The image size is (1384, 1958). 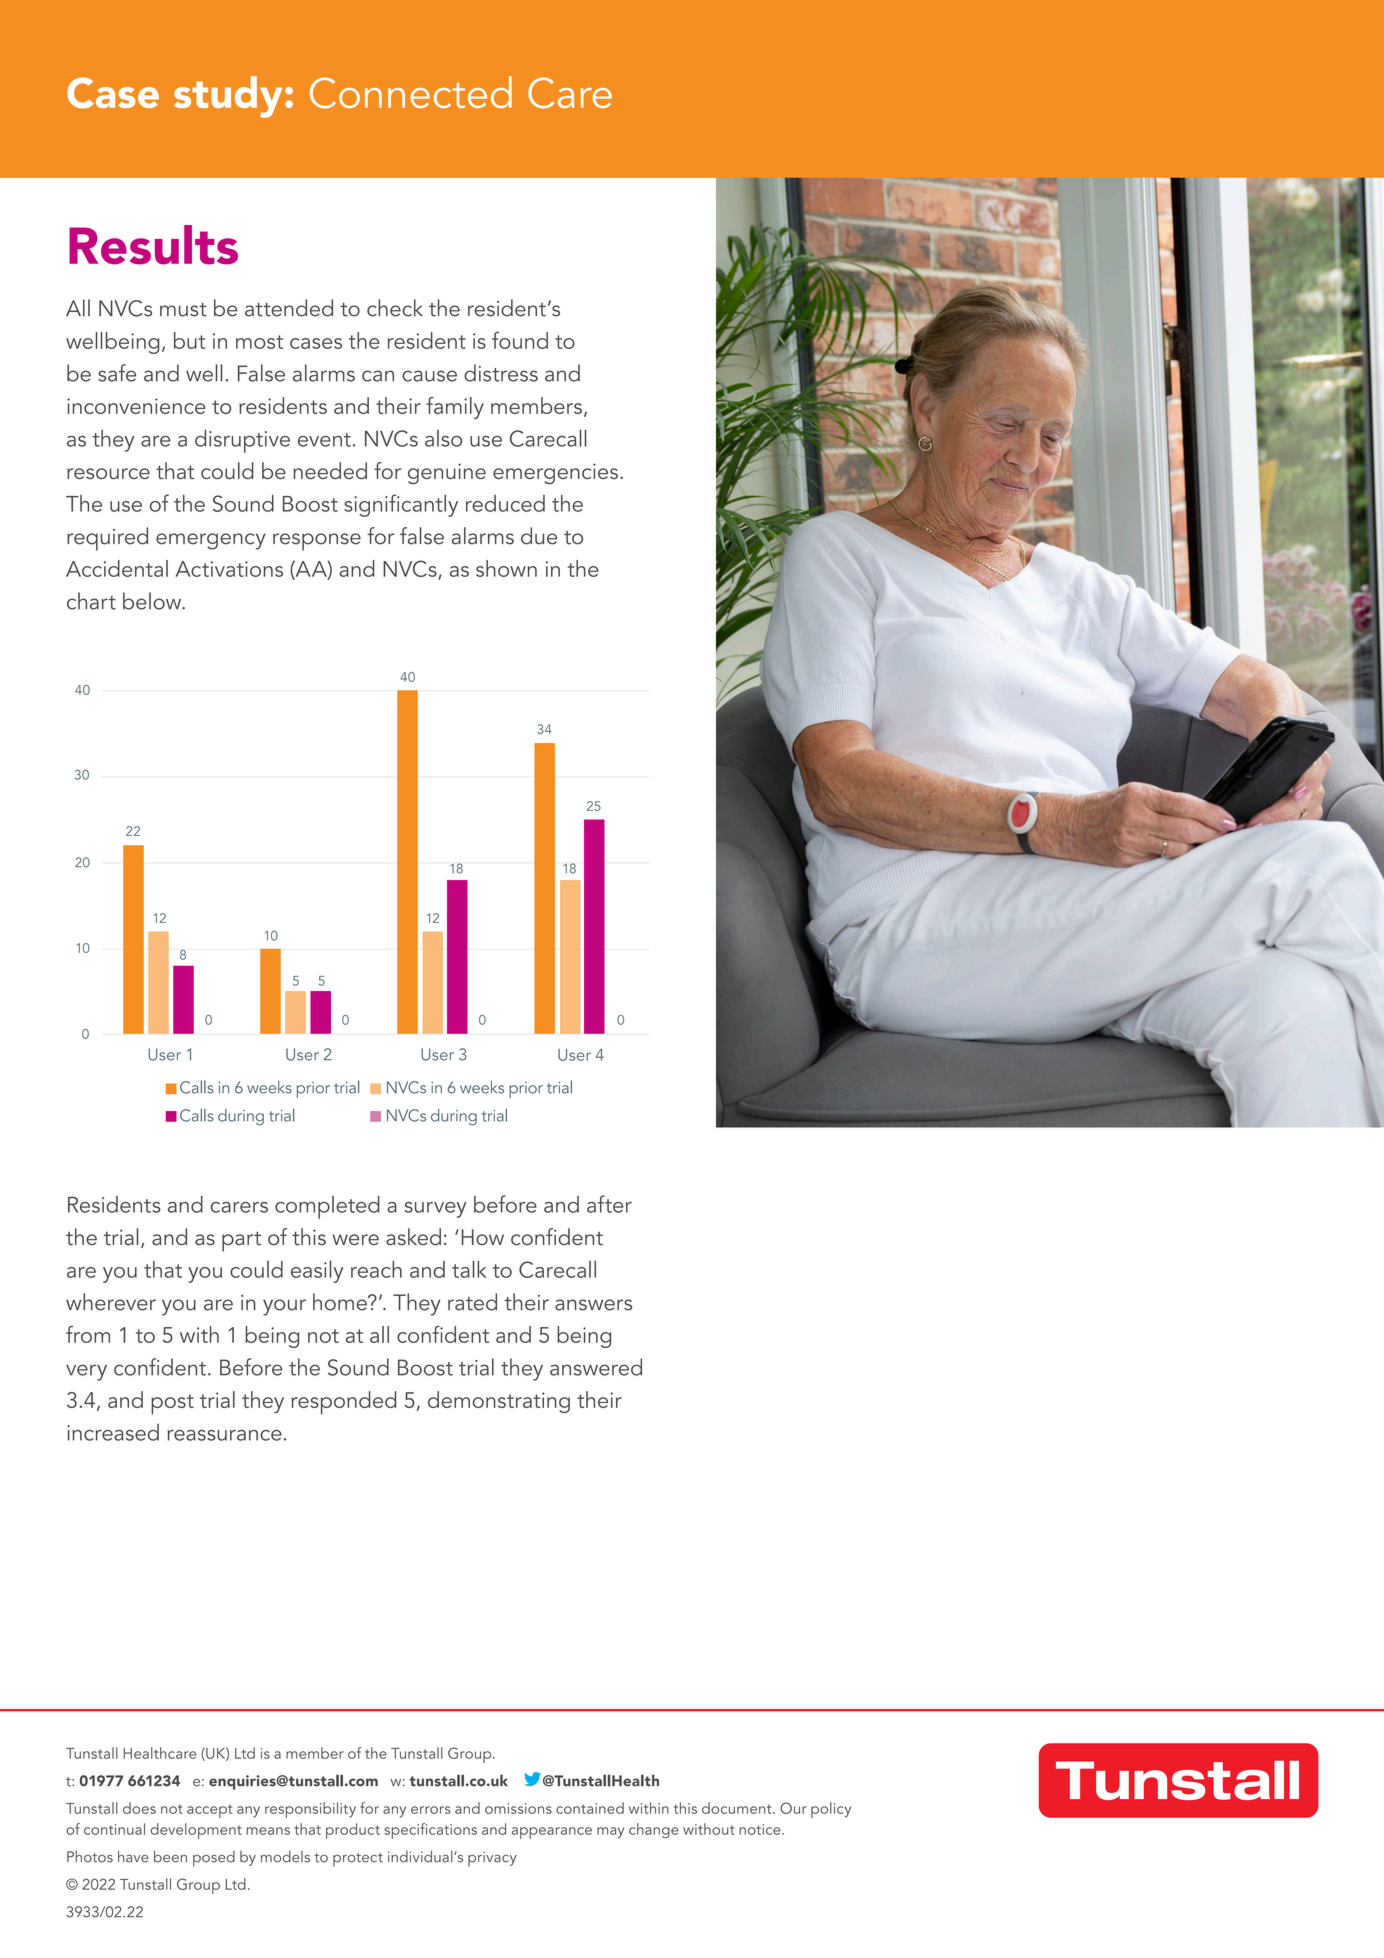 What do you see at coordinates (241, 1242) in the document?
I see `part` at bounding box center [241, 1242].
